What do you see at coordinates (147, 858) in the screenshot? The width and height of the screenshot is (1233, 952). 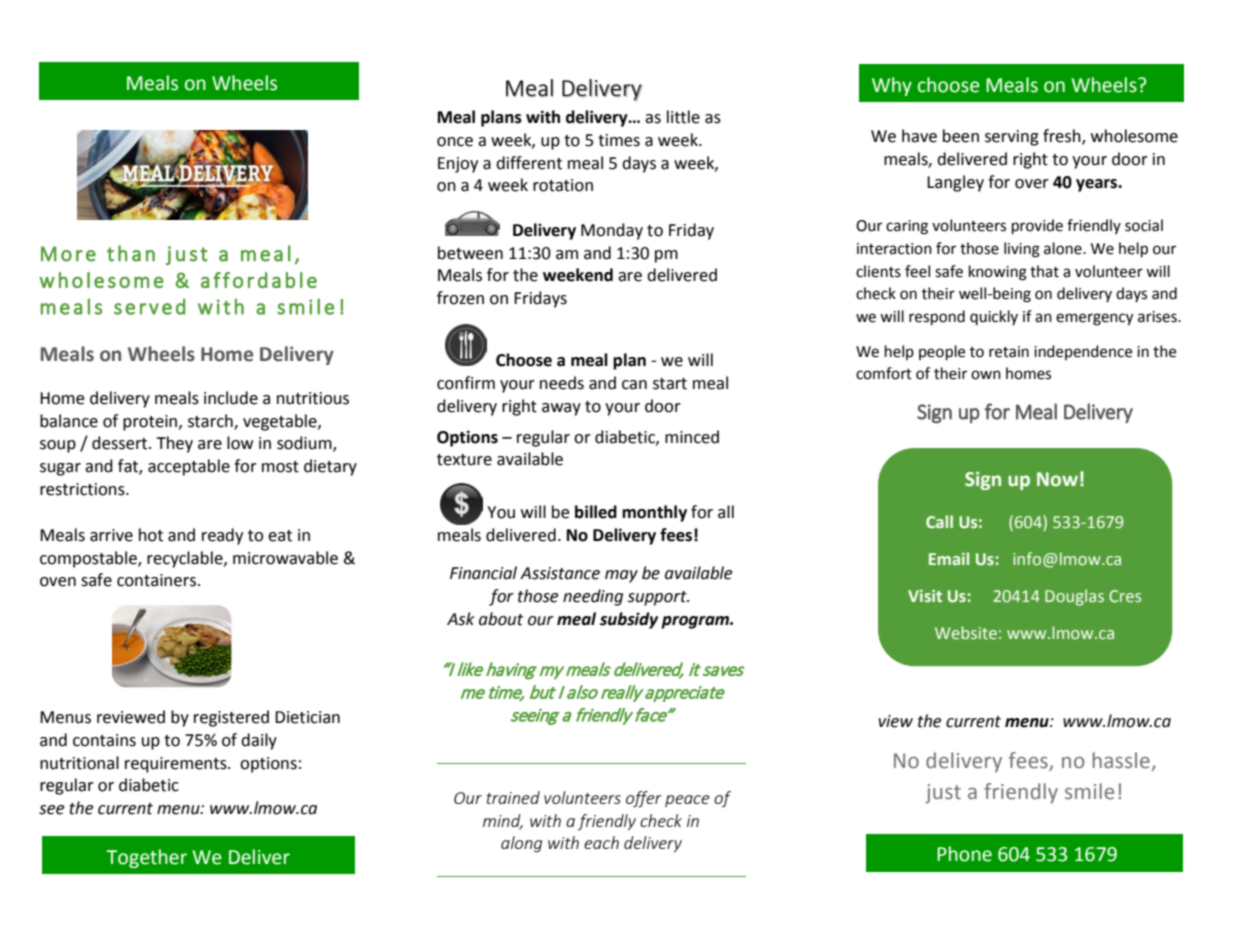 I see `Together` at bounding box center [147, 858].
